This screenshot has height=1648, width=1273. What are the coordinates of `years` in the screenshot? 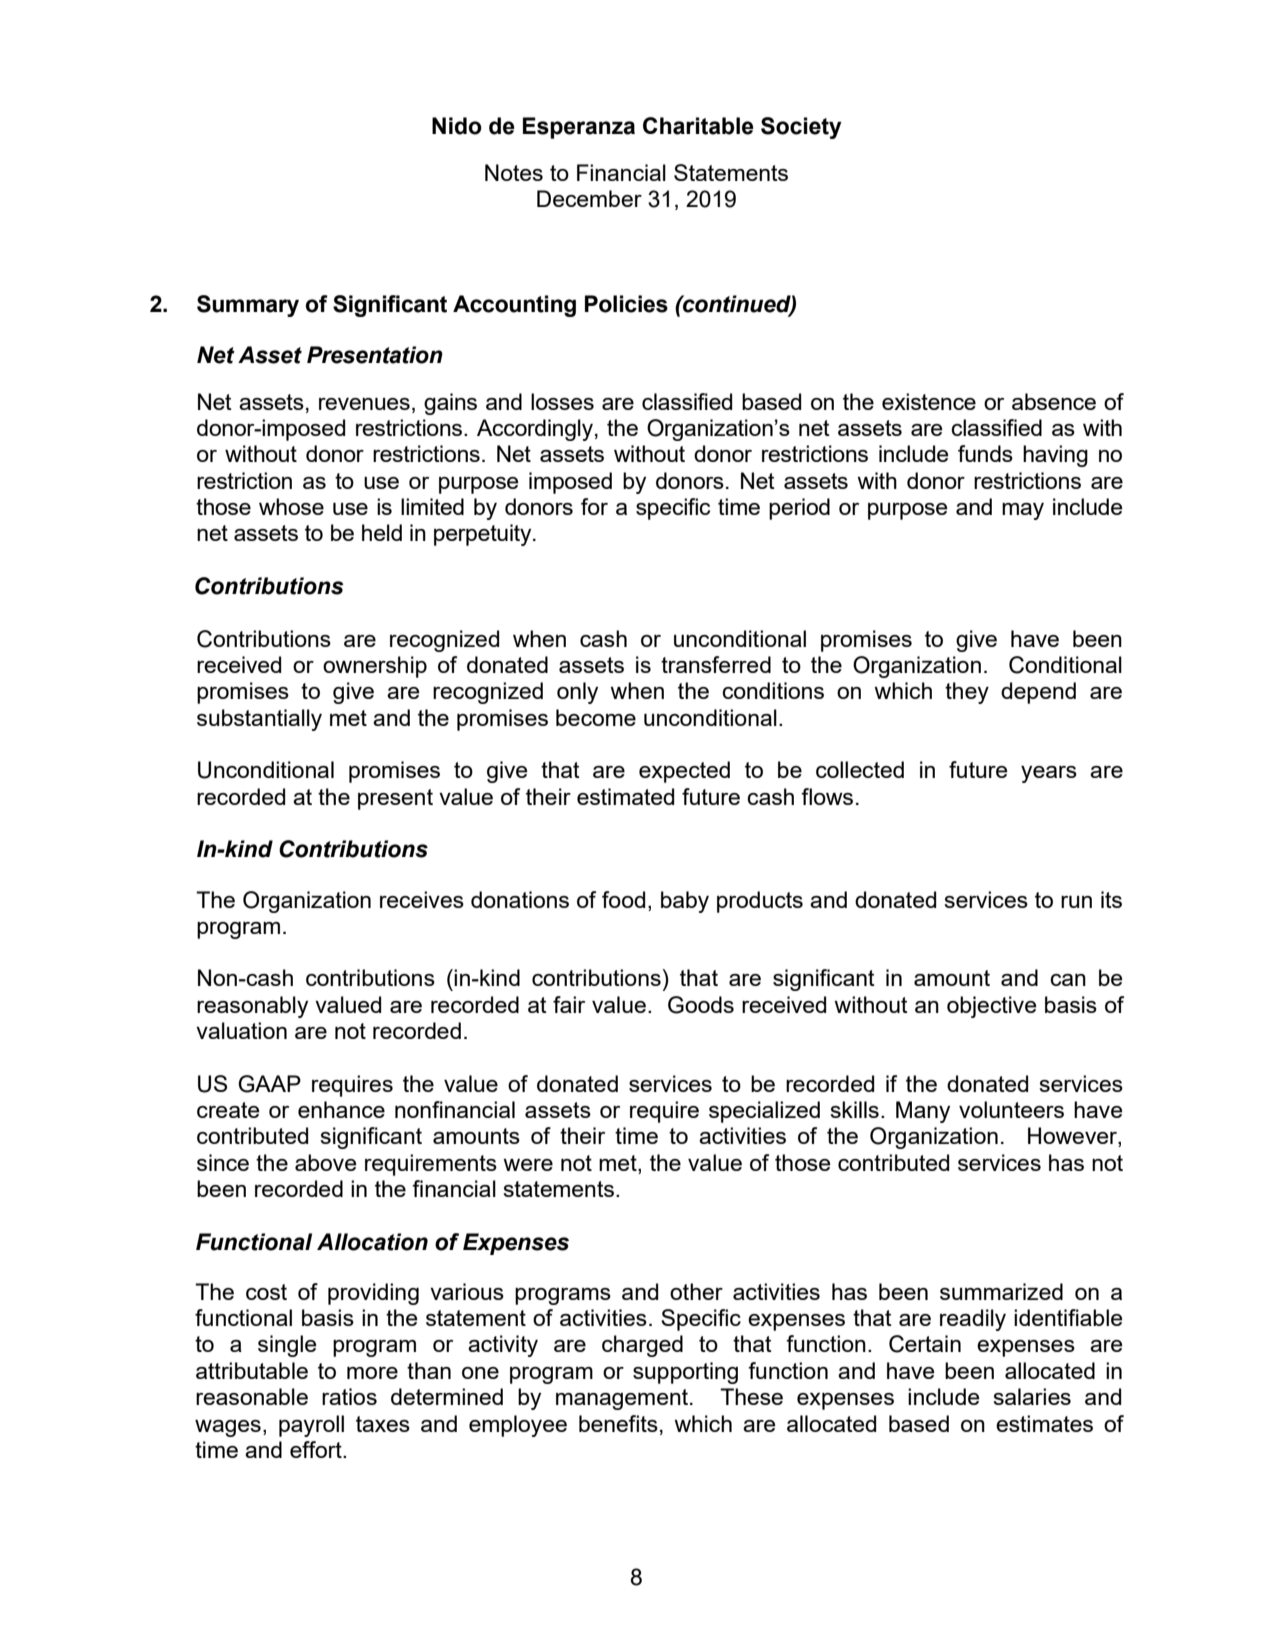 It's located at (1049, 774).
